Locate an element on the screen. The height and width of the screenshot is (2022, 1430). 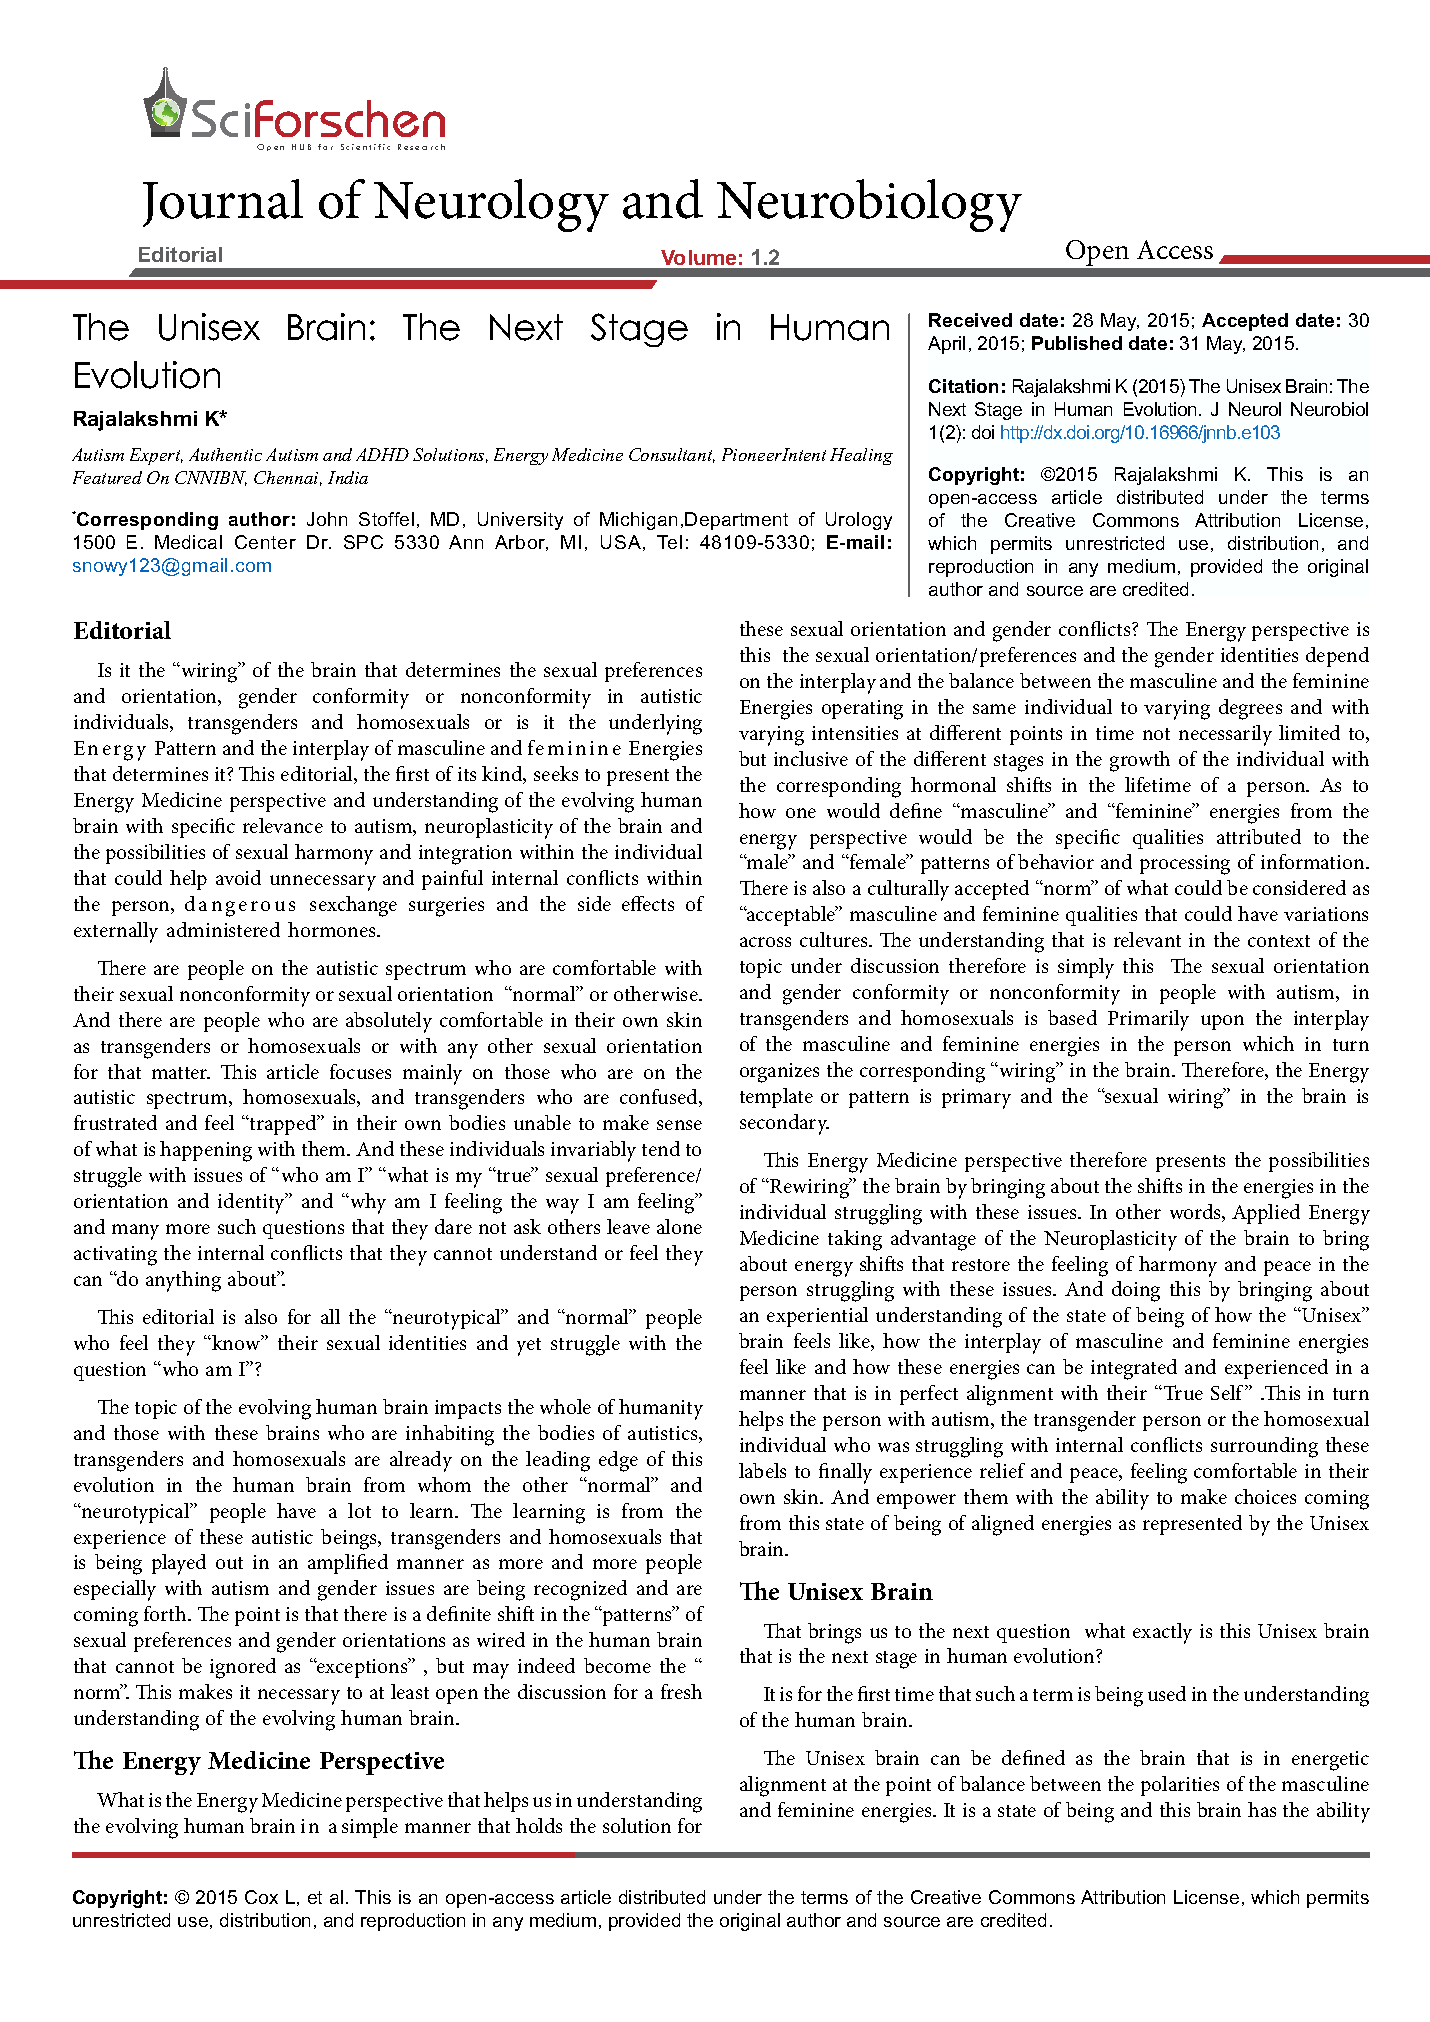
Published is located at coordinates (1077, 343).
